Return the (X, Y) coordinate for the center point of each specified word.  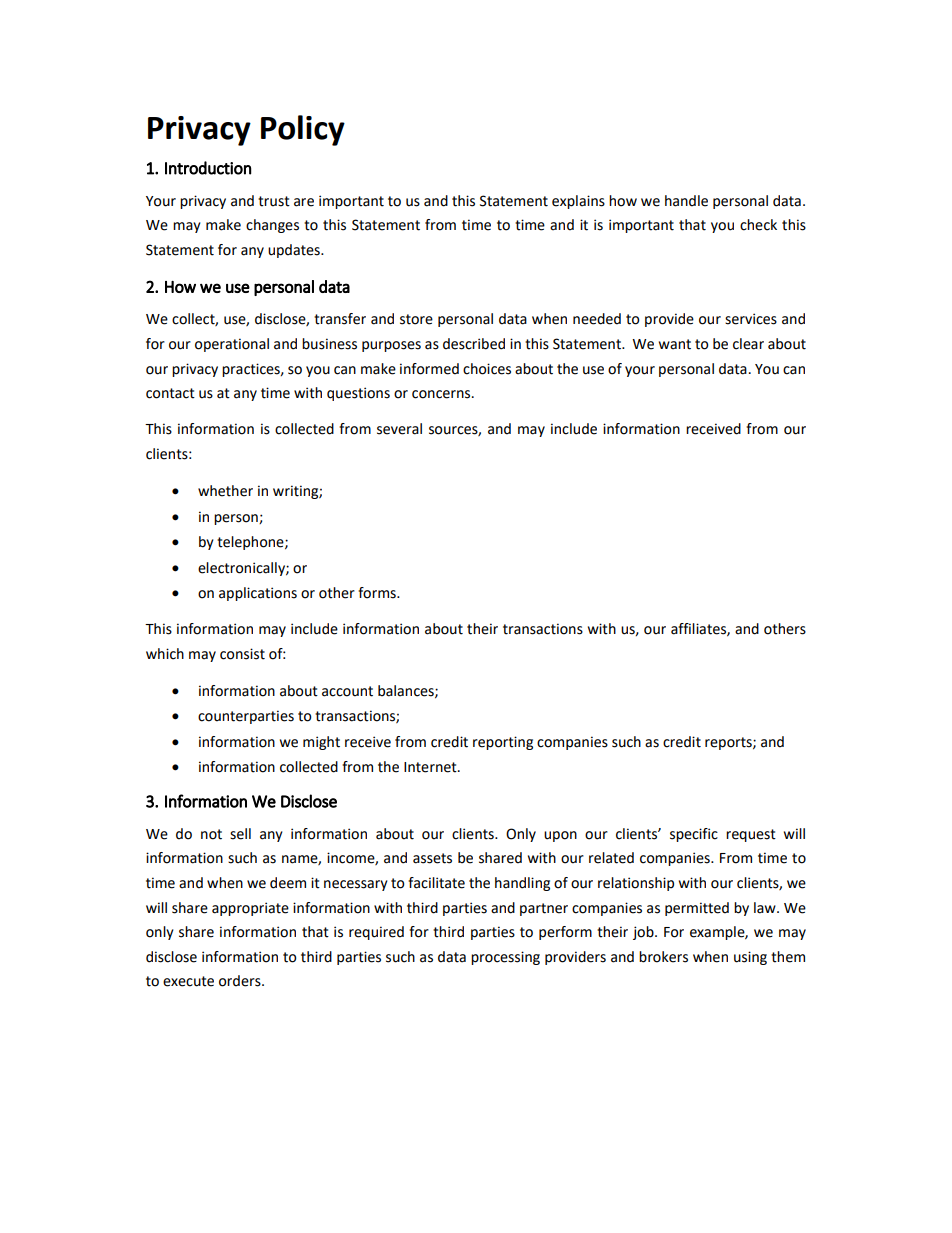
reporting (503, 743)
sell (240, 834)
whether (225, 491)
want (675, 344)
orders (241, 981)
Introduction (208, 168)
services (751, 319)
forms (378, 593)
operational (232, 345)
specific (694, 835)
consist (242, 654)
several (399, 429)
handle (686, 201)
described (474, 344)
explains (578, 202)
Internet (431, 767)
